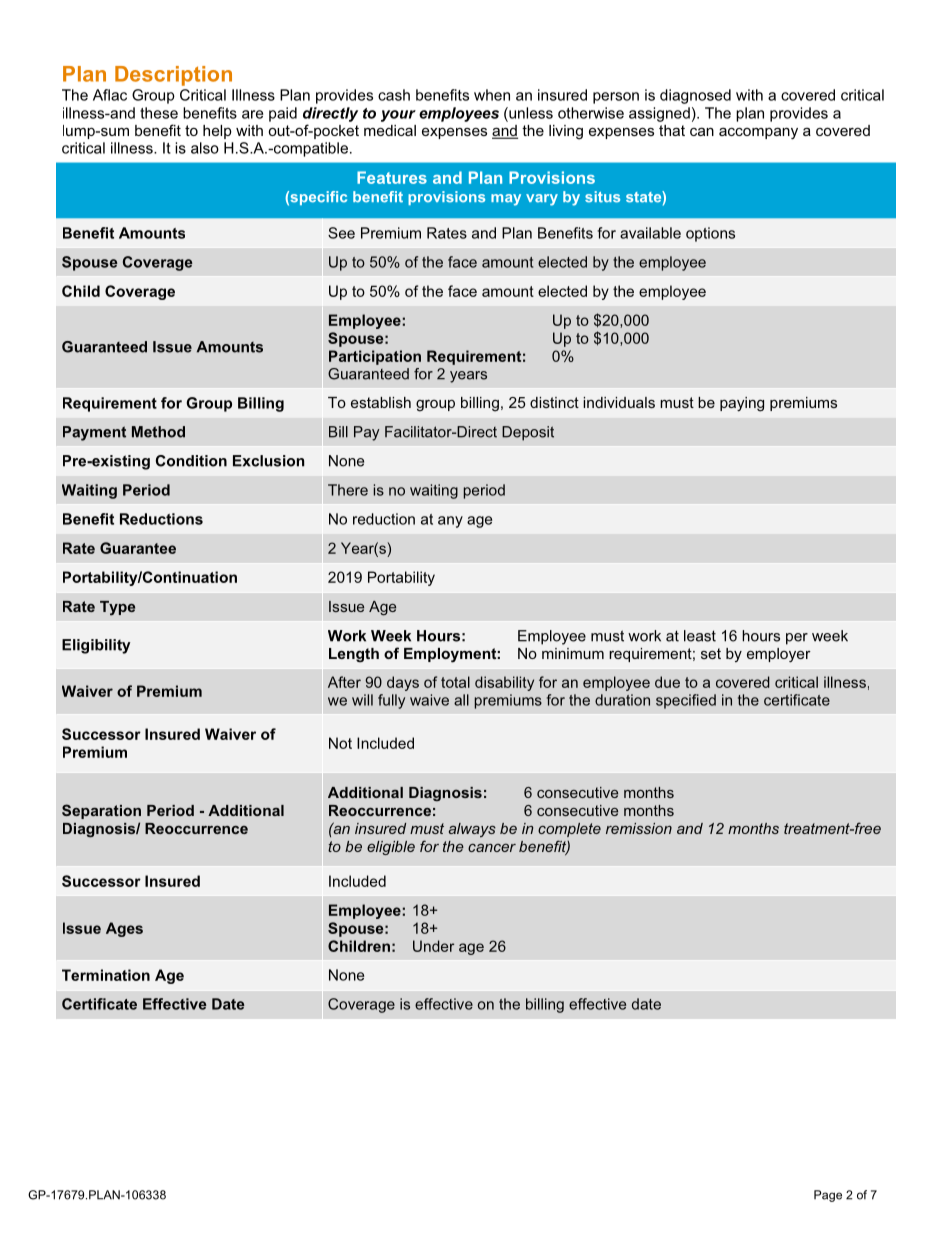 The height and width of the document is (1233, 952). What do you see at coordinates (124, 929) in the document?
I see `Ages` at bounding box center [124, 929].
